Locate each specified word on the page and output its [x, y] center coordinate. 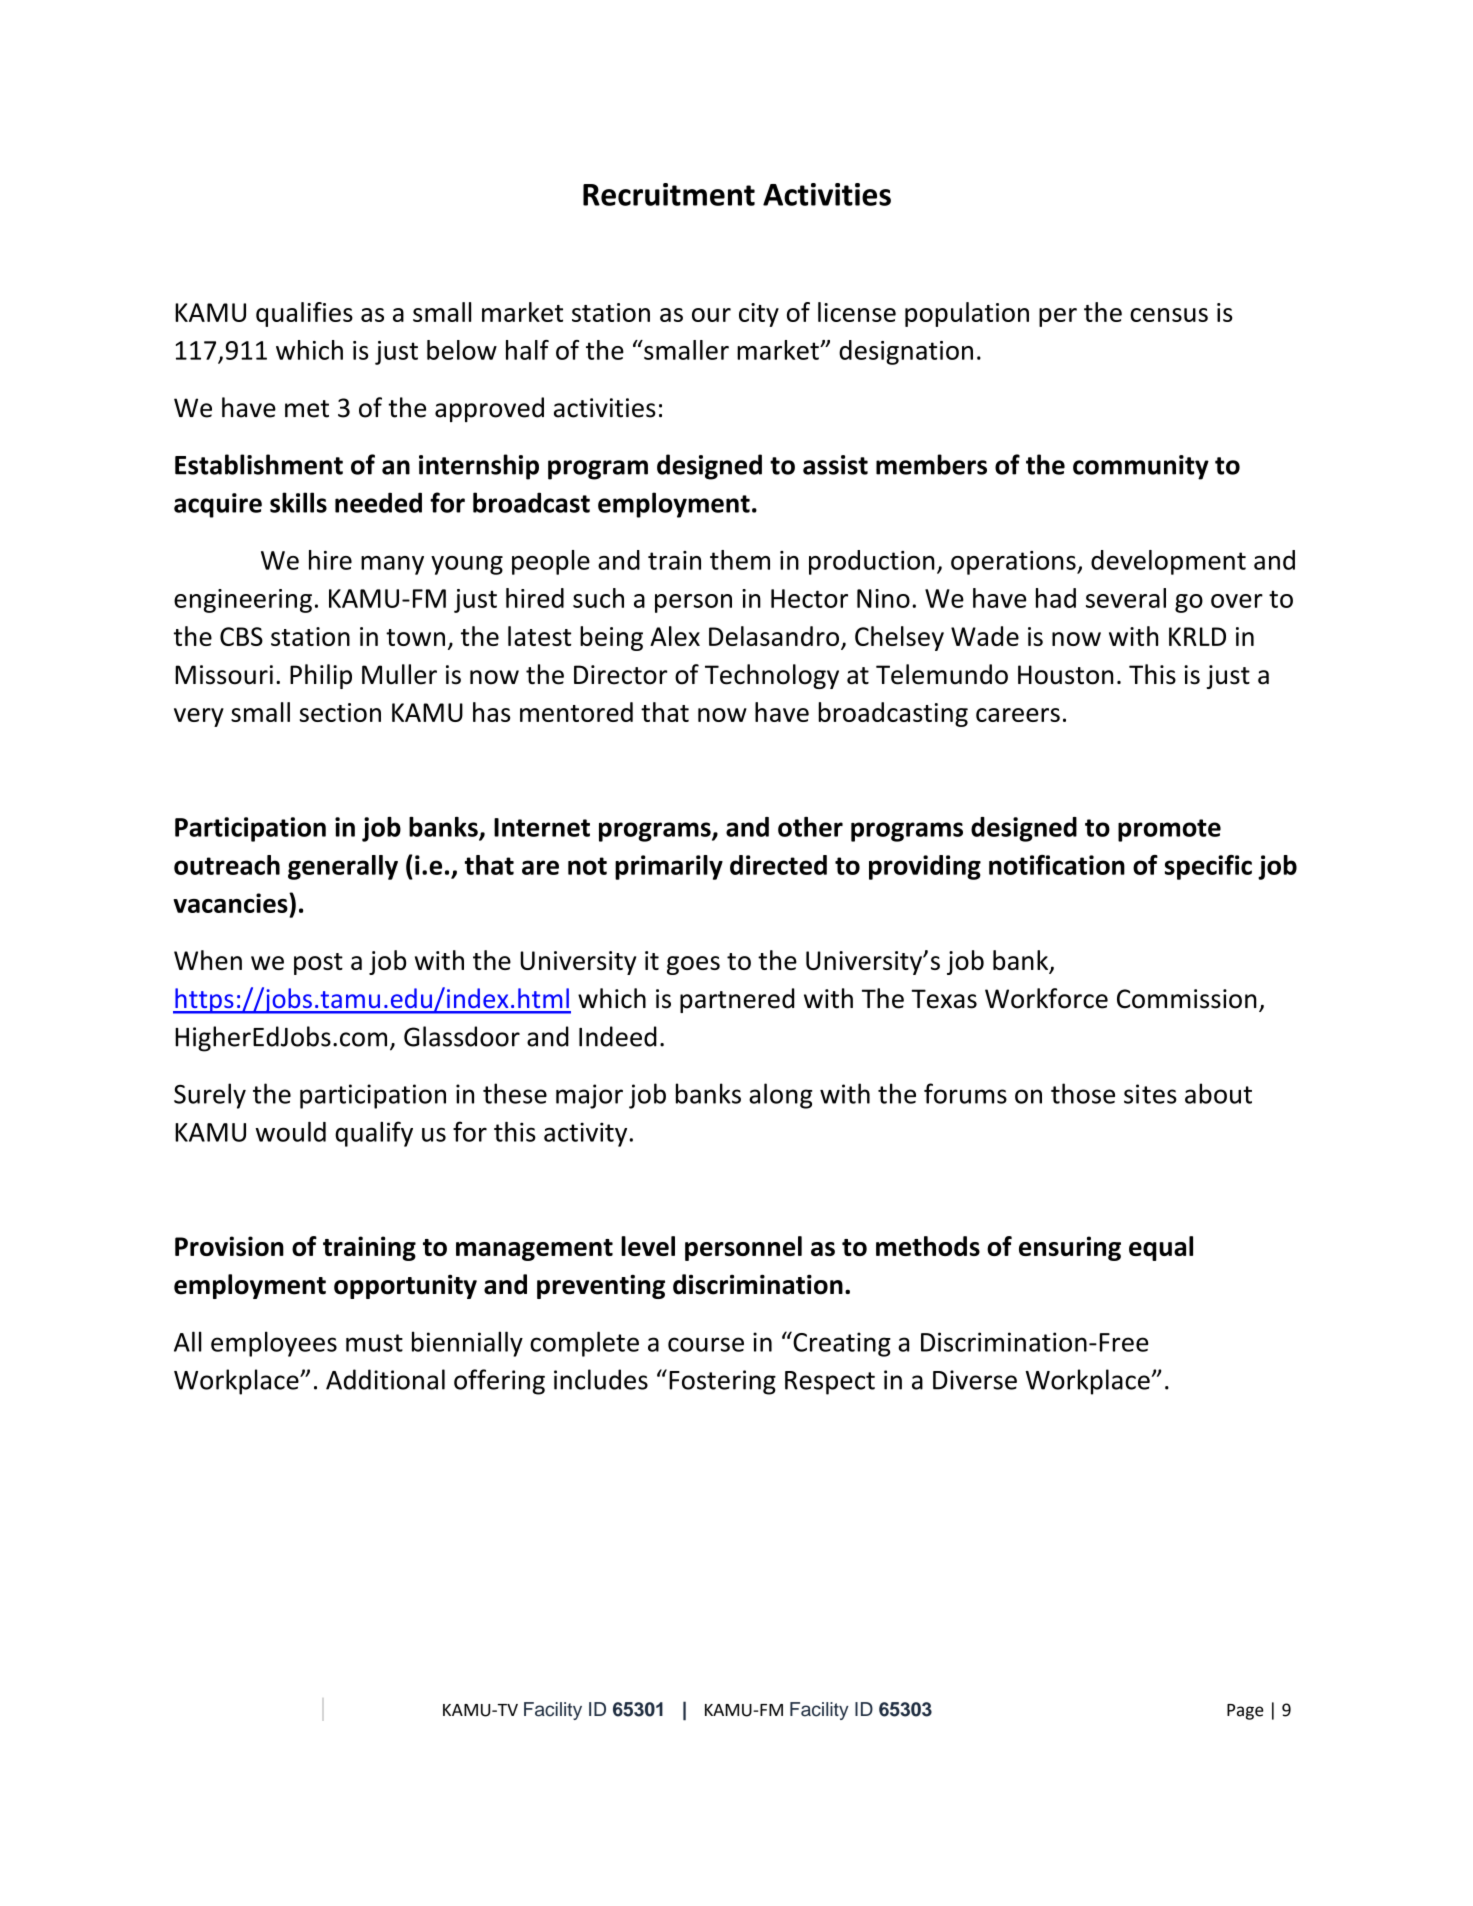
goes [693, 965]
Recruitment [669, 194]
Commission [1187, 999]
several [1126, 598]
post [318, 964]
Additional [385, 1379]
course [706, 1344]
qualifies [304, 314]
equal [1161, 1248]
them [740, 560]
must [374, 1343]
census [1169, 315]
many [392, 565]
